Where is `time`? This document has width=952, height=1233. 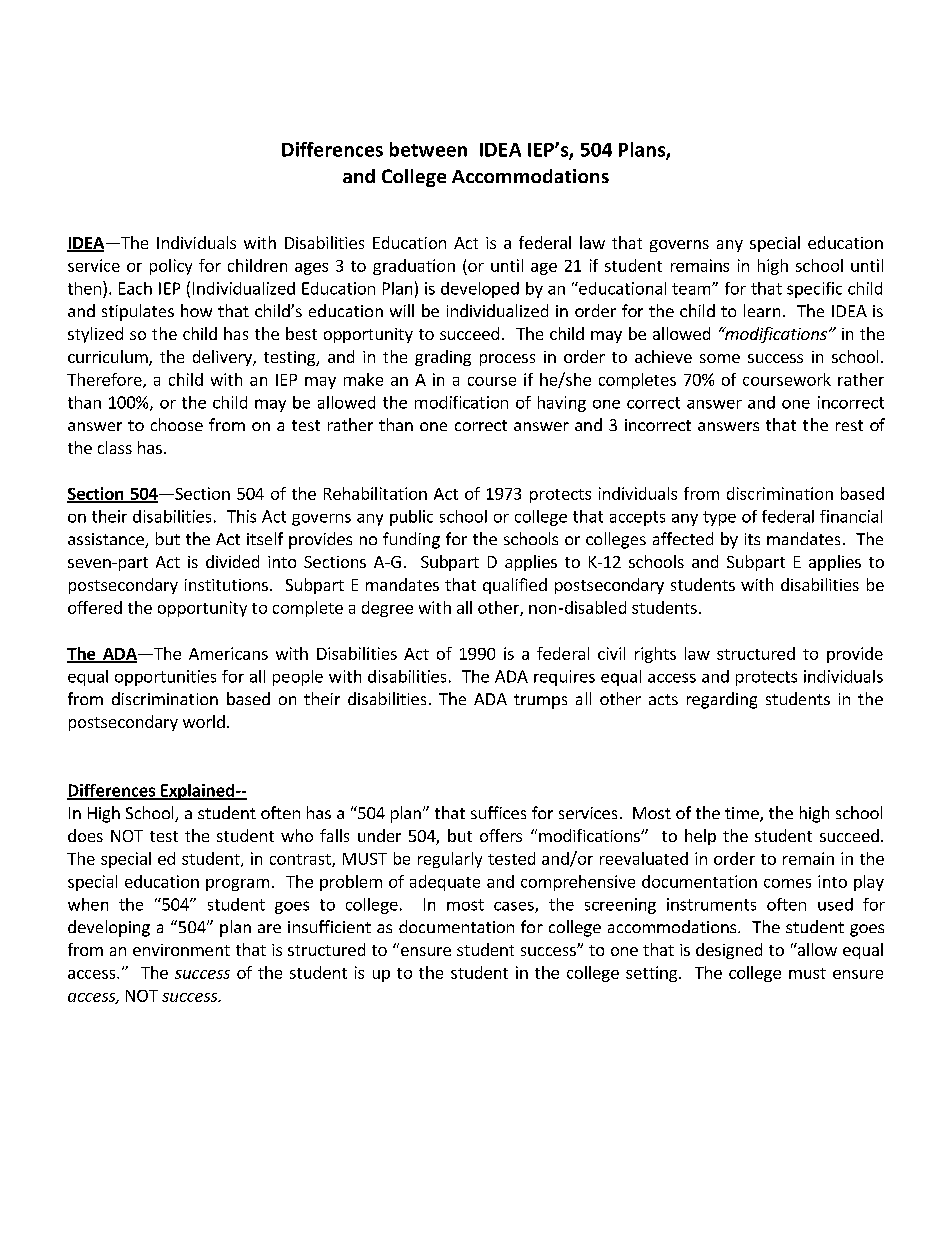 time is located at coordinates (743, 814).
